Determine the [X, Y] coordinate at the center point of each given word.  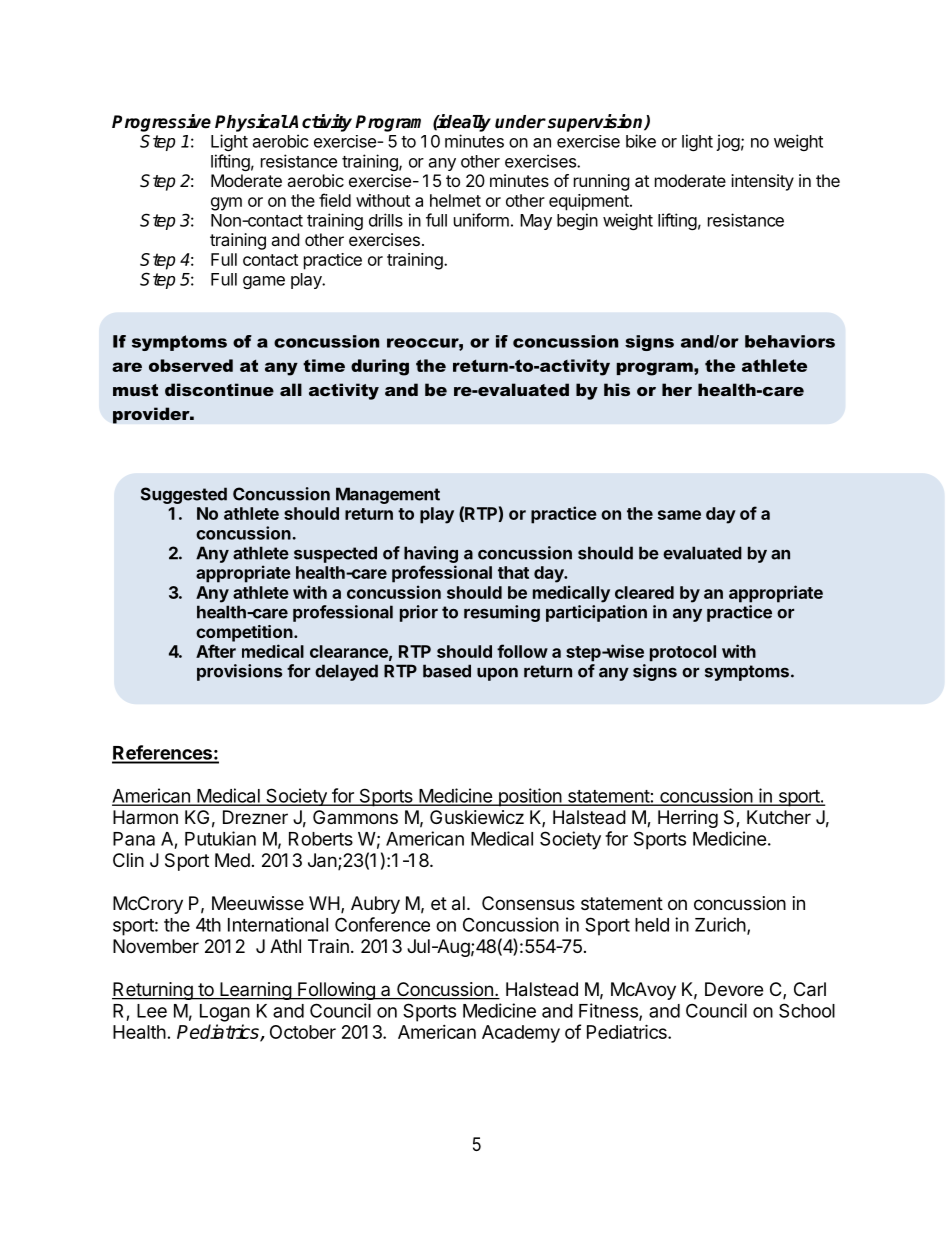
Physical [251, 123]
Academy [521, 1034]
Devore [734, 989]
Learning [255, 991]
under [520, 122]
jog [728, 142]
